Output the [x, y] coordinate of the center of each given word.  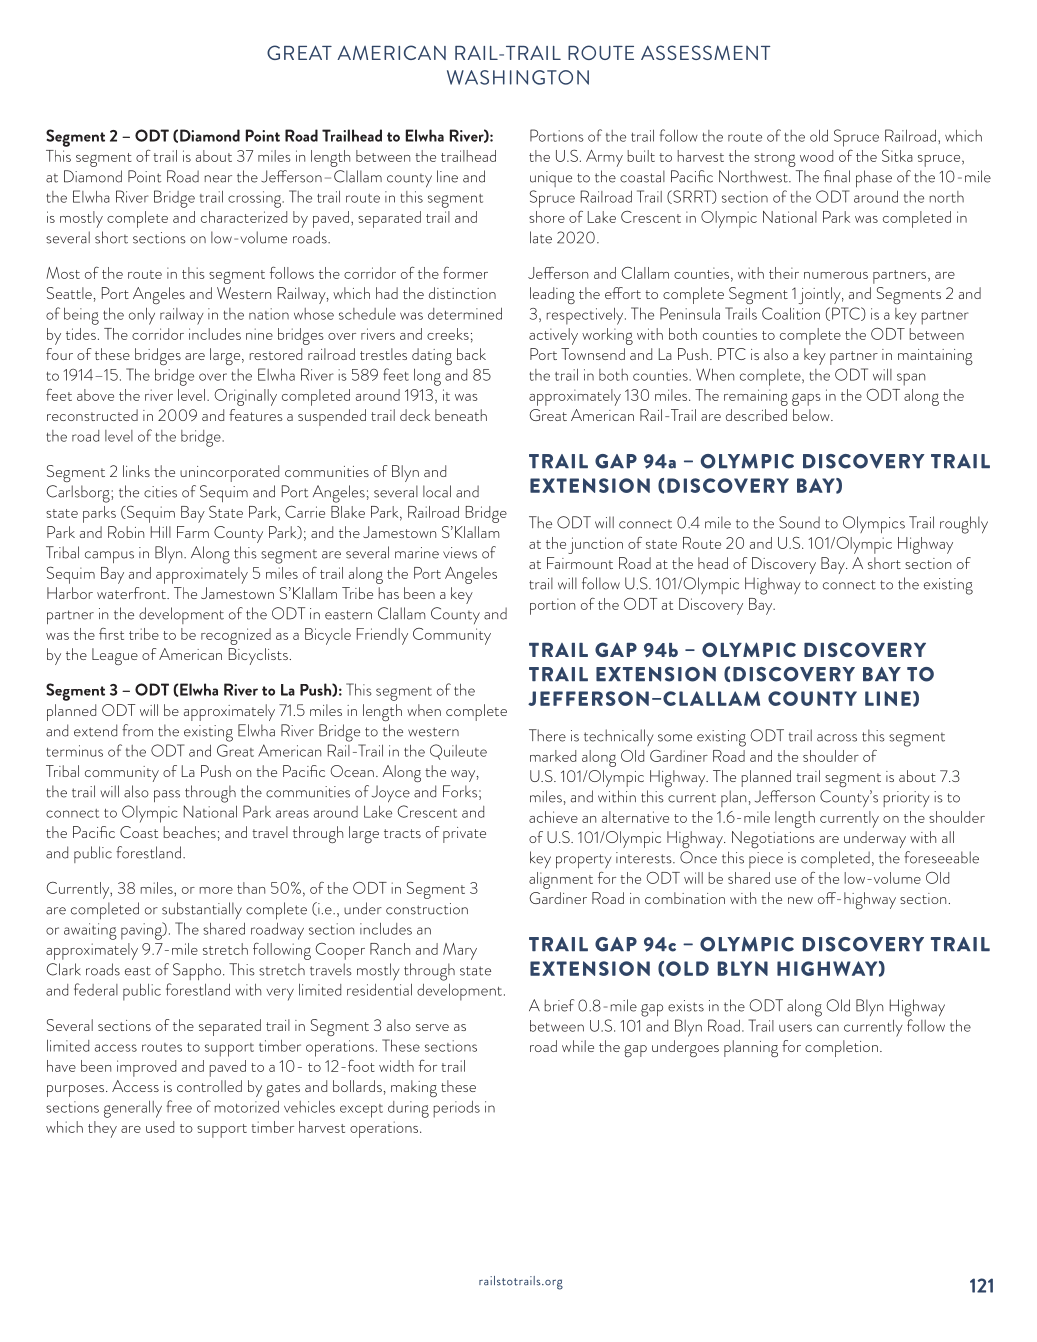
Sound [799, 522]
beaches [190, 832]
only [142, 316]
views [460, 553]
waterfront [132, 593]
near [218, 179]
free [179, 1106]
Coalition [791, 313]
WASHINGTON [518, 77]
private [464, 835]
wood [816, 156]
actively [553, 336]
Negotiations [773, 839]
